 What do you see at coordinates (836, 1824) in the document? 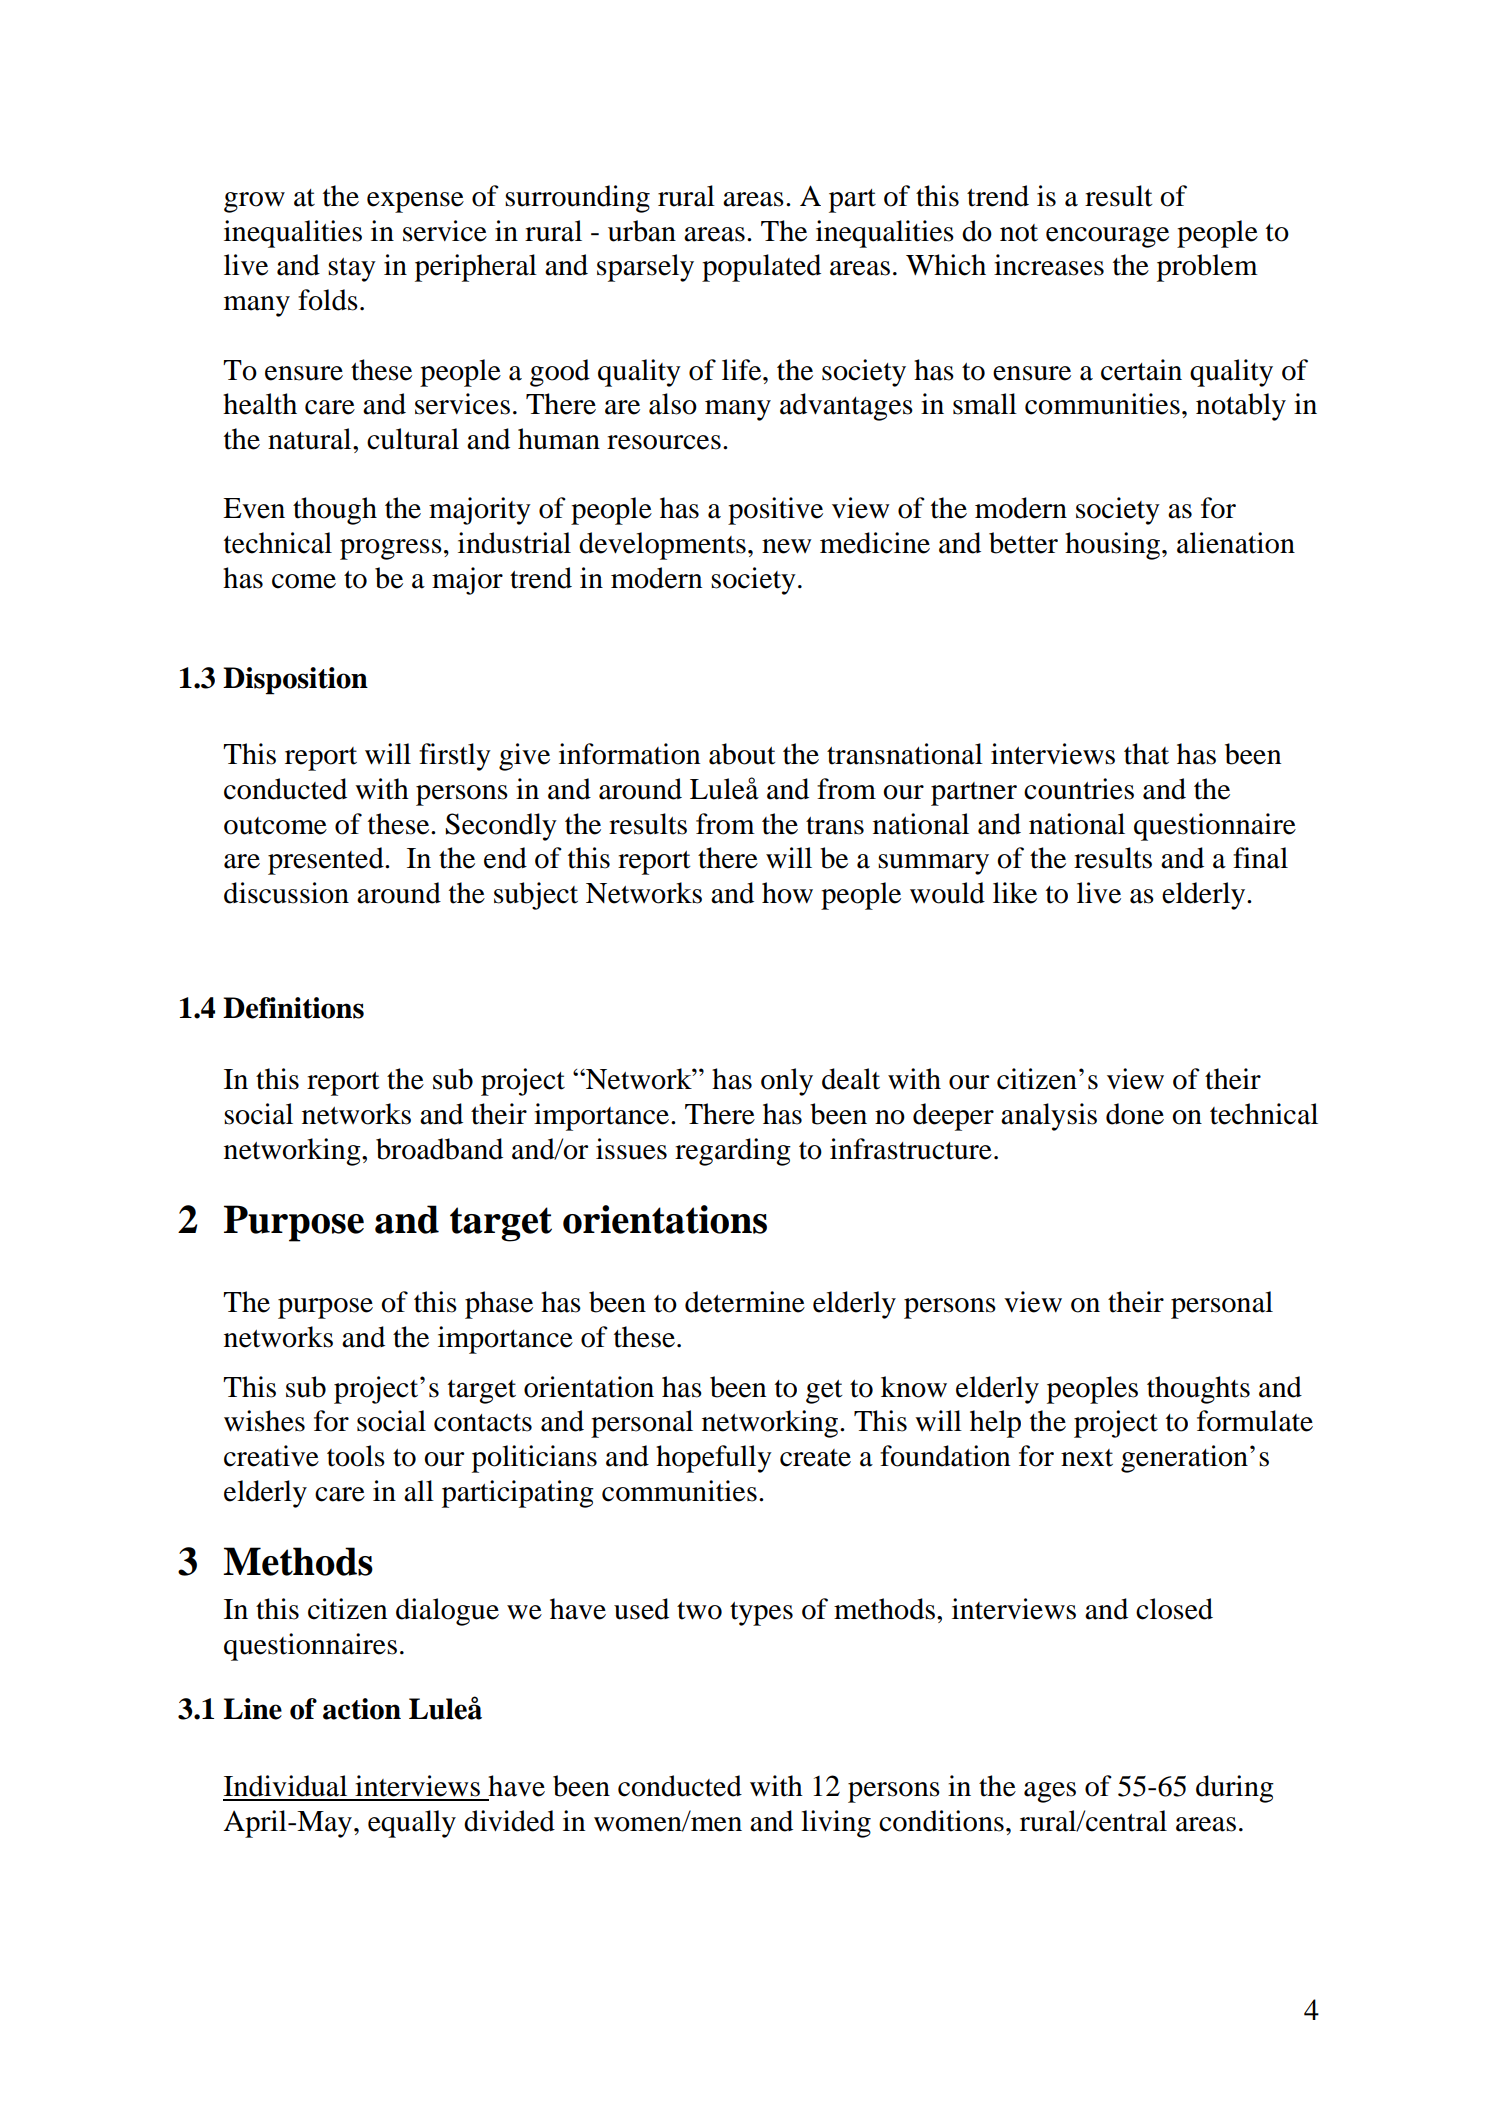
I see `living` at bounding box center [836, 1824].
